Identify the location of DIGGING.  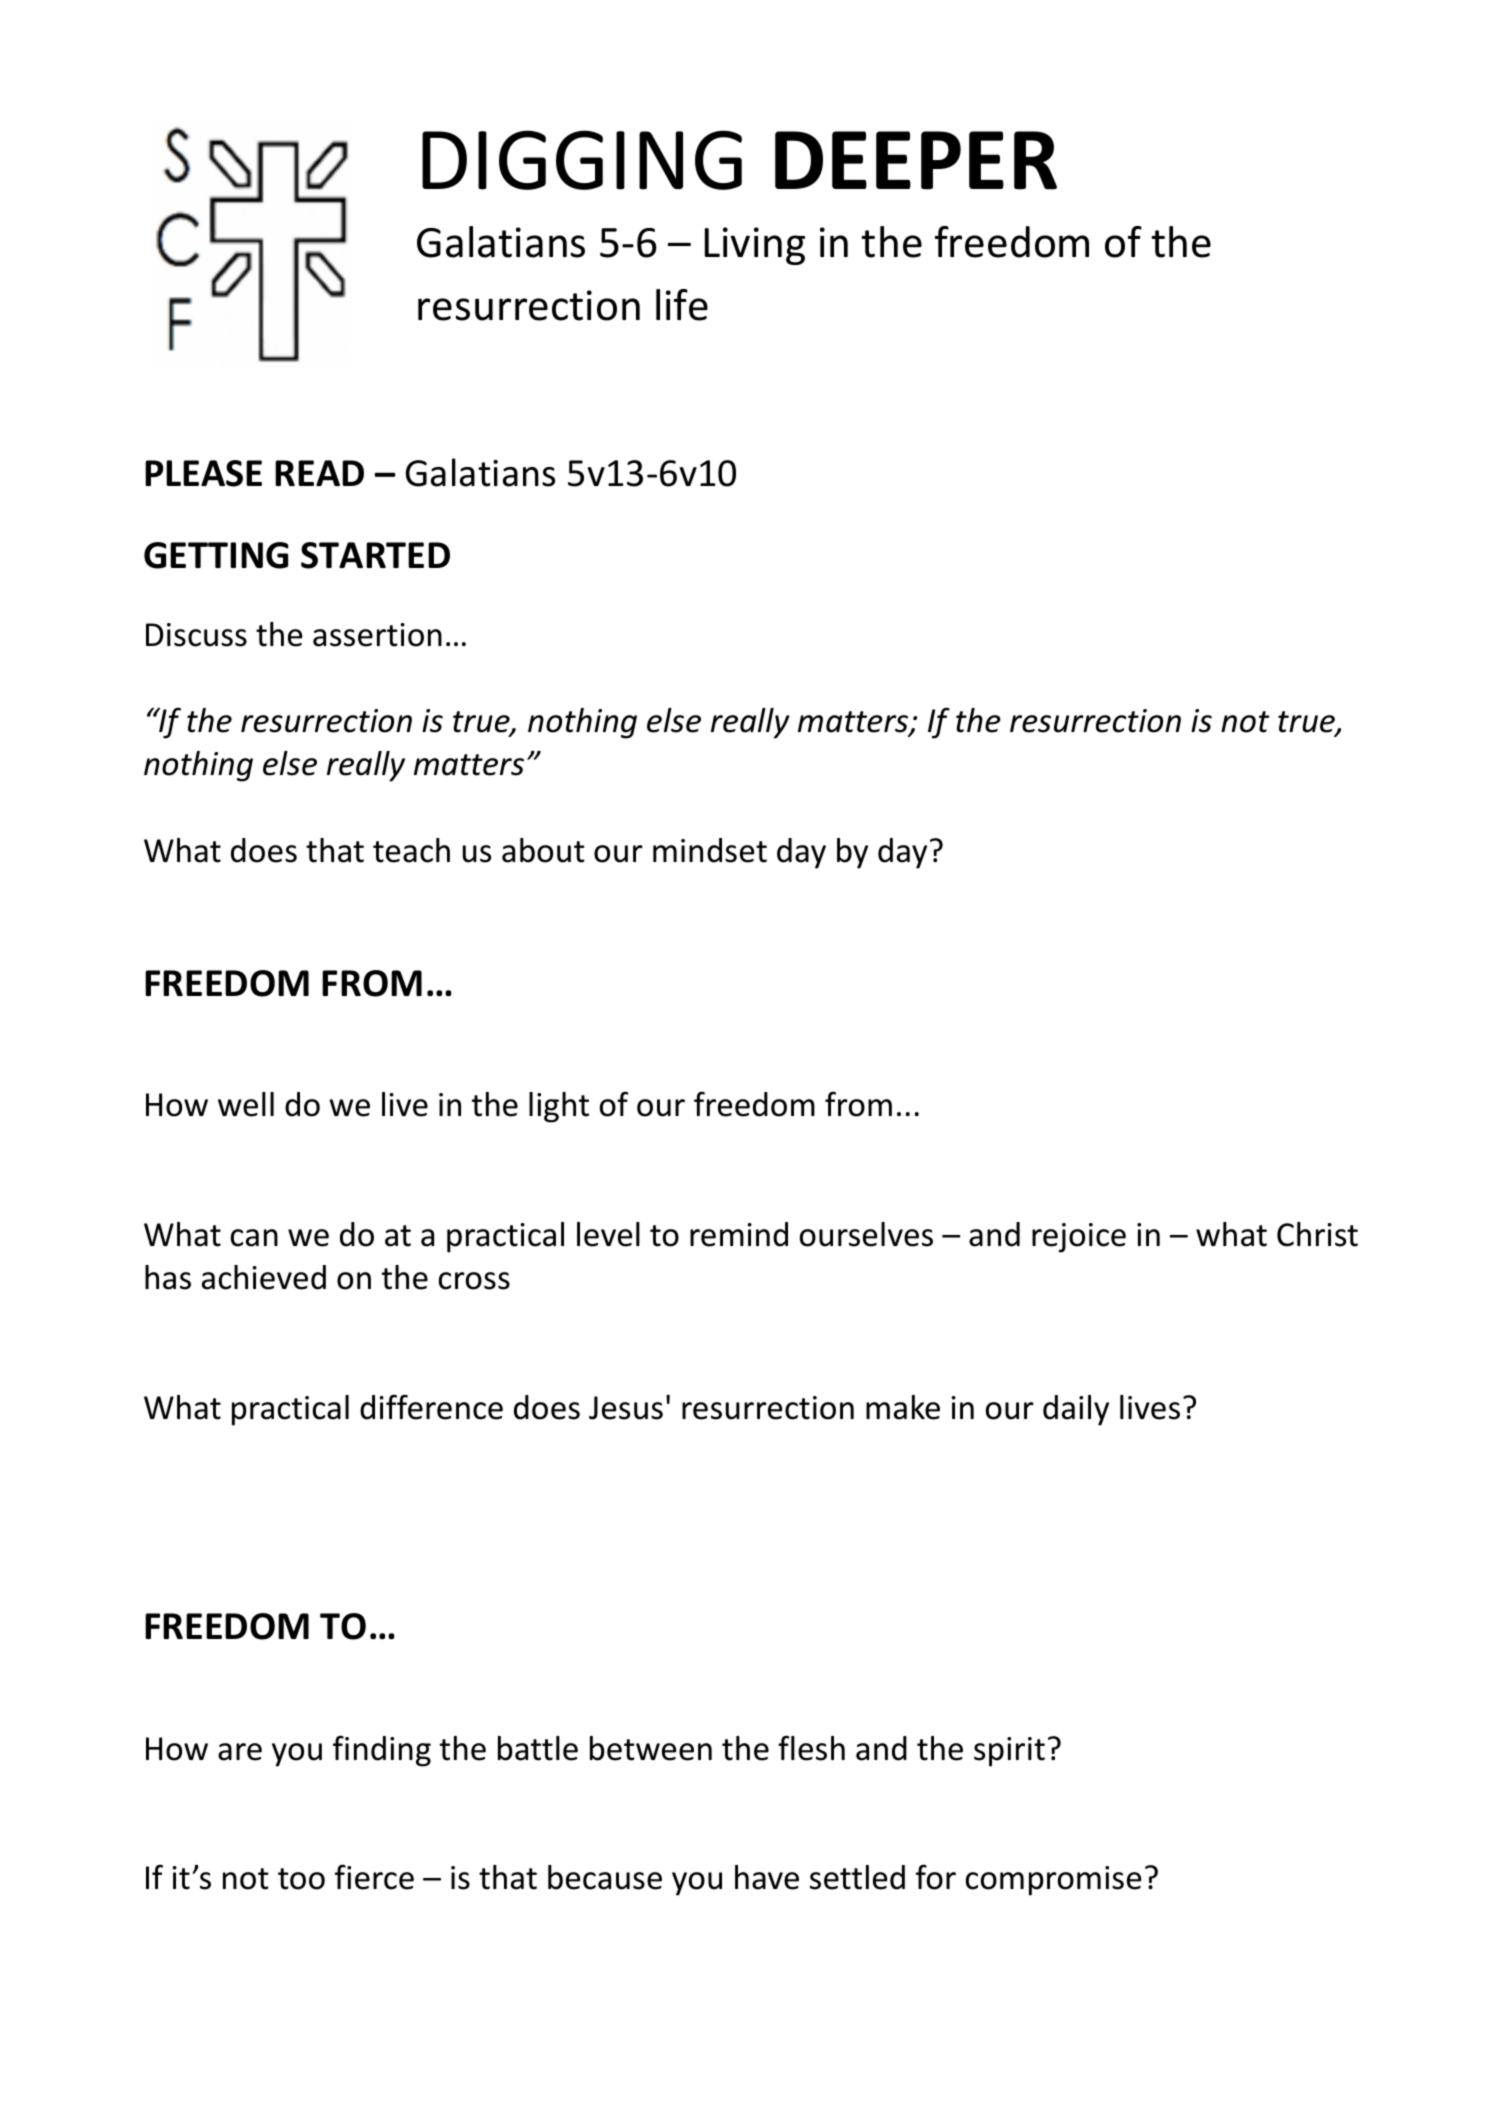
(582, 160).
